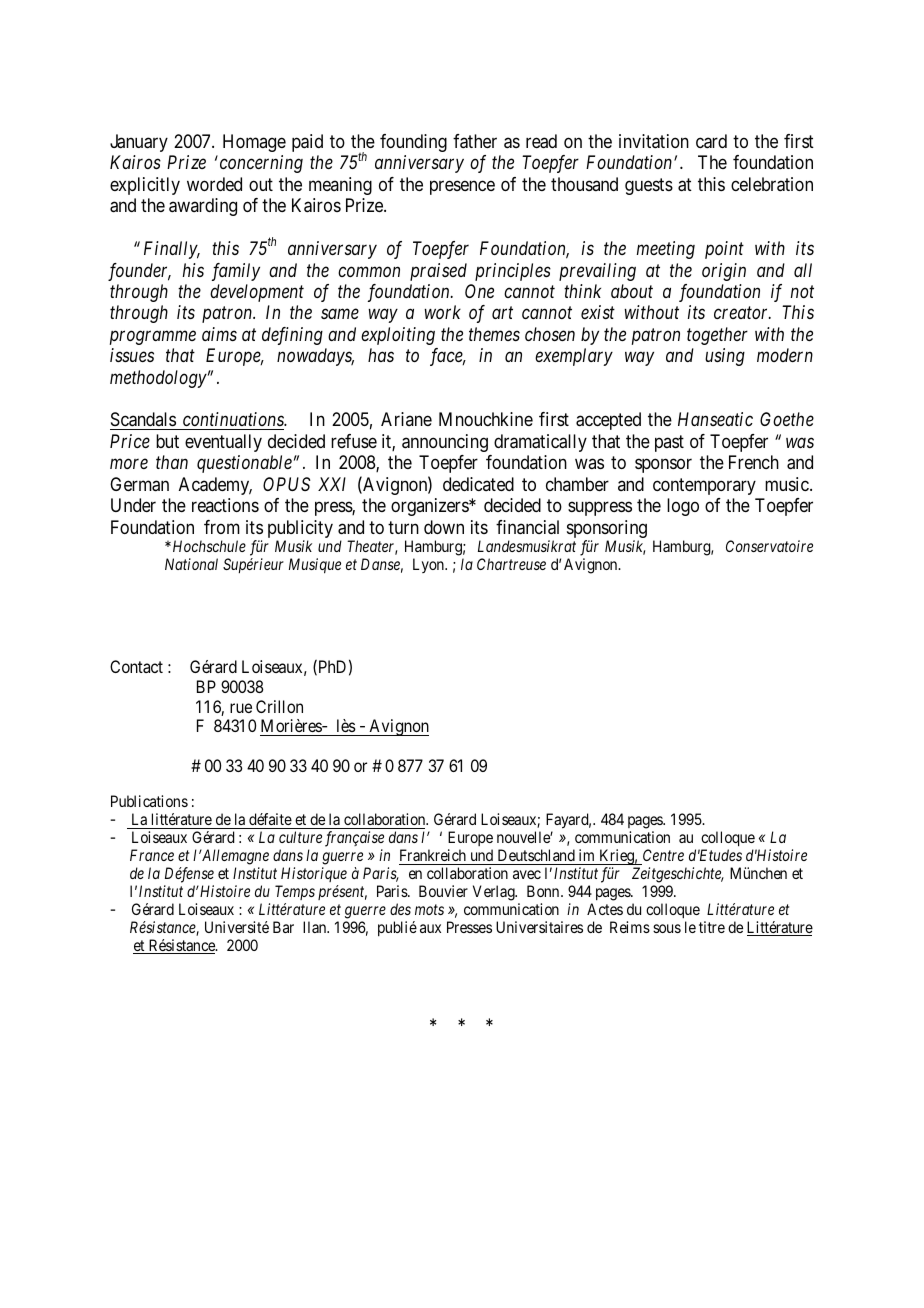 This screenshot has height=1308, width=924. Describe the element at coordinates (214, 184) in the screenshot. I see `worded` at that location.
